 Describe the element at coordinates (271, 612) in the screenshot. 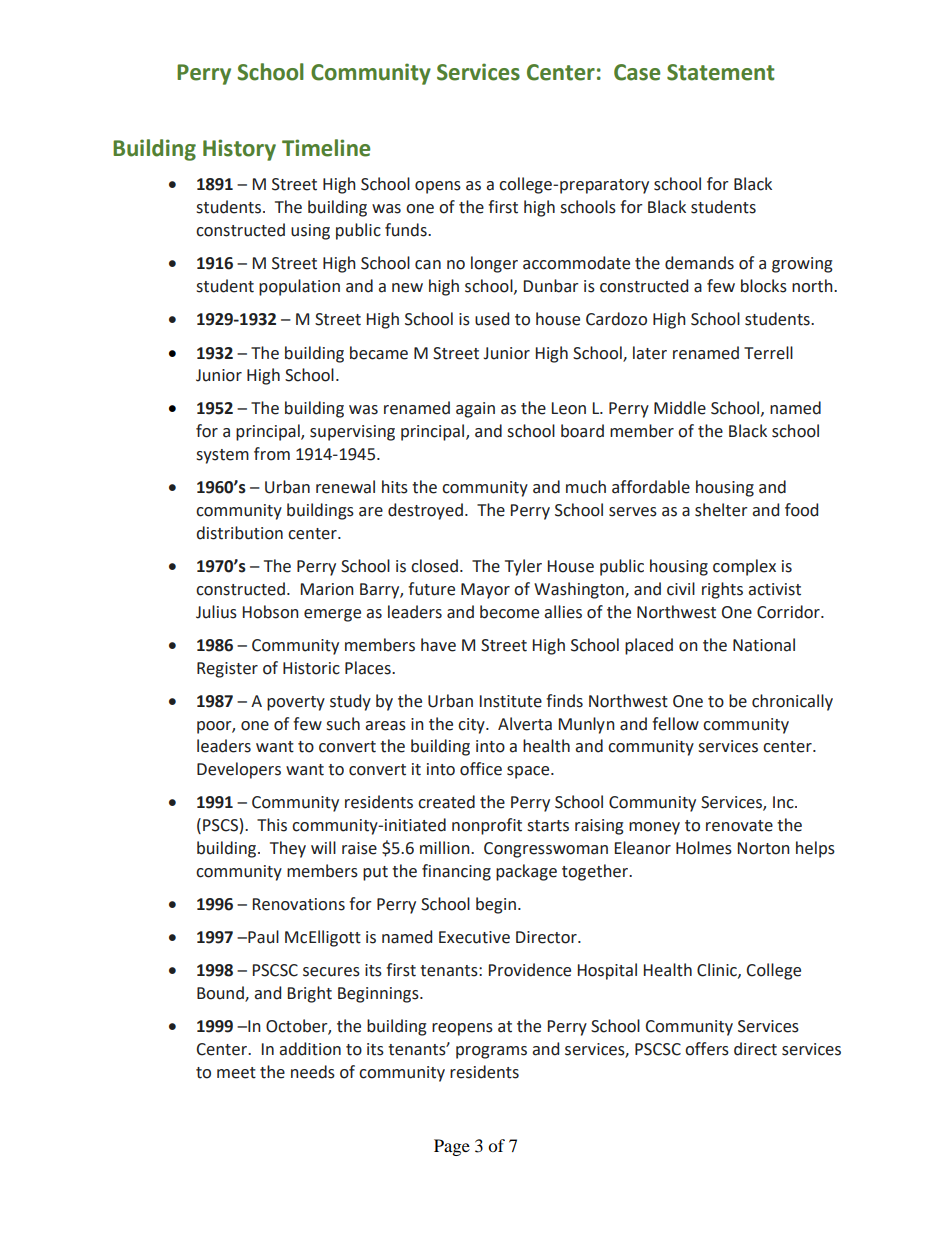

I see `Hobson` at that location.
